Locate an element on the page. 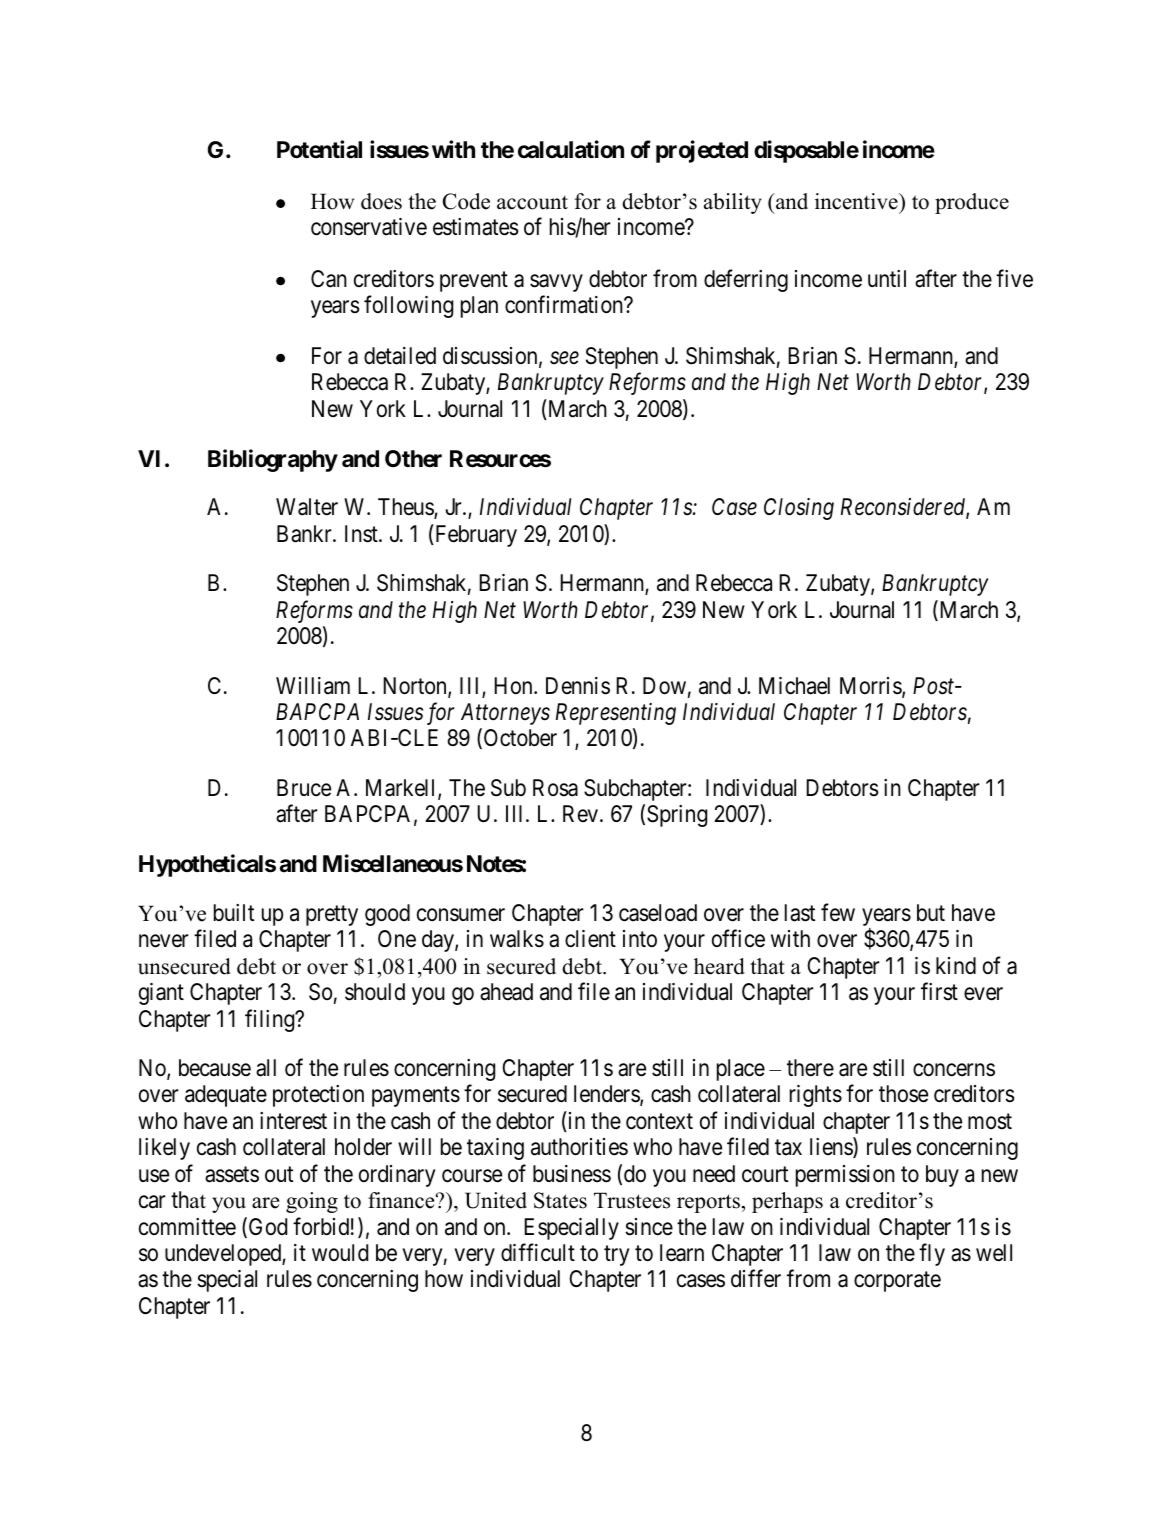 This image has width=1172, height=1516. calculation is located at coordinates (571, 150).
